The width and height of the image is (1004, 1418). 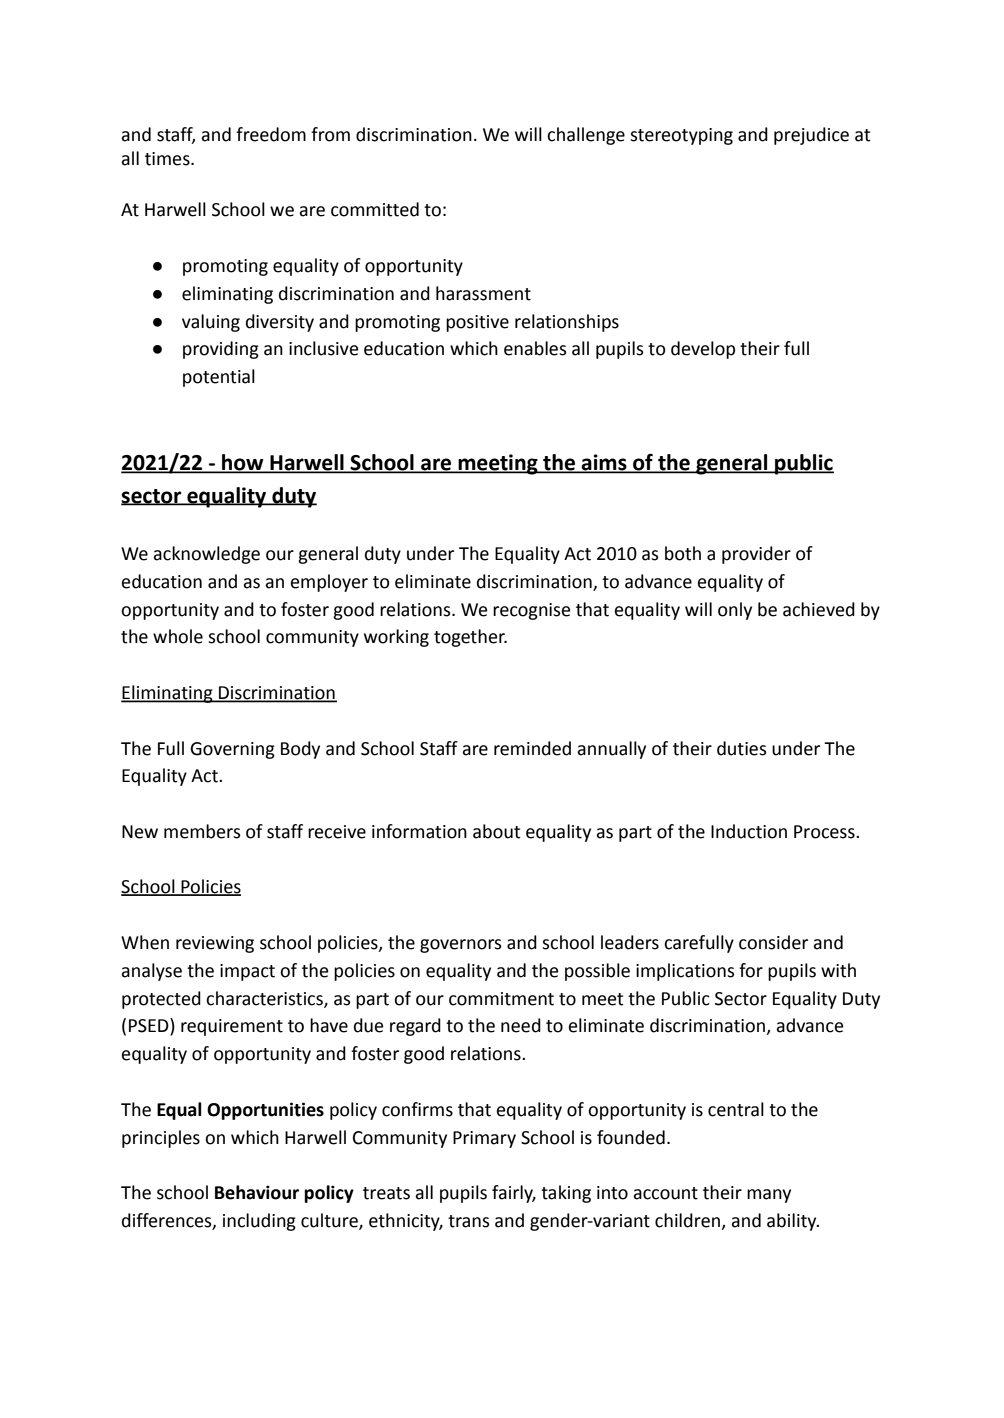 What do you see at coordinates (168, 159) in the image?
I see `times` at bounding box center [168, 159].
